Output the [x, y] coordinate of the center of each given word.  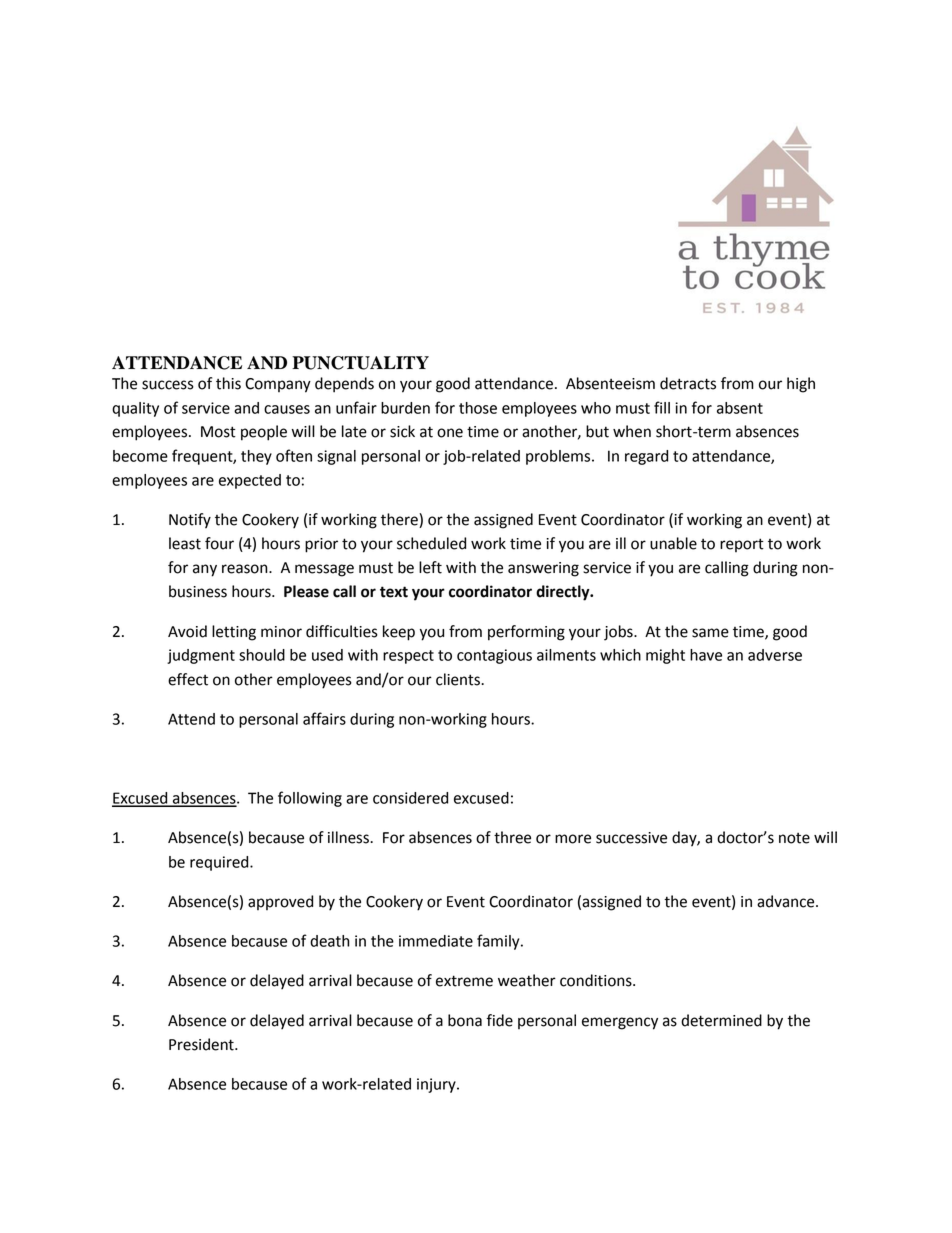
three [512, 837]
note [794, 838]
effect [188, 679]
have [706, 655]
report [742, 545]
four [219, 543]
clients [459, 679]
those [478, 408]
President [202, 1044]
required [220, 863]
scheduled [431, 543]
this [228, 383]
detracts [688, 383]
